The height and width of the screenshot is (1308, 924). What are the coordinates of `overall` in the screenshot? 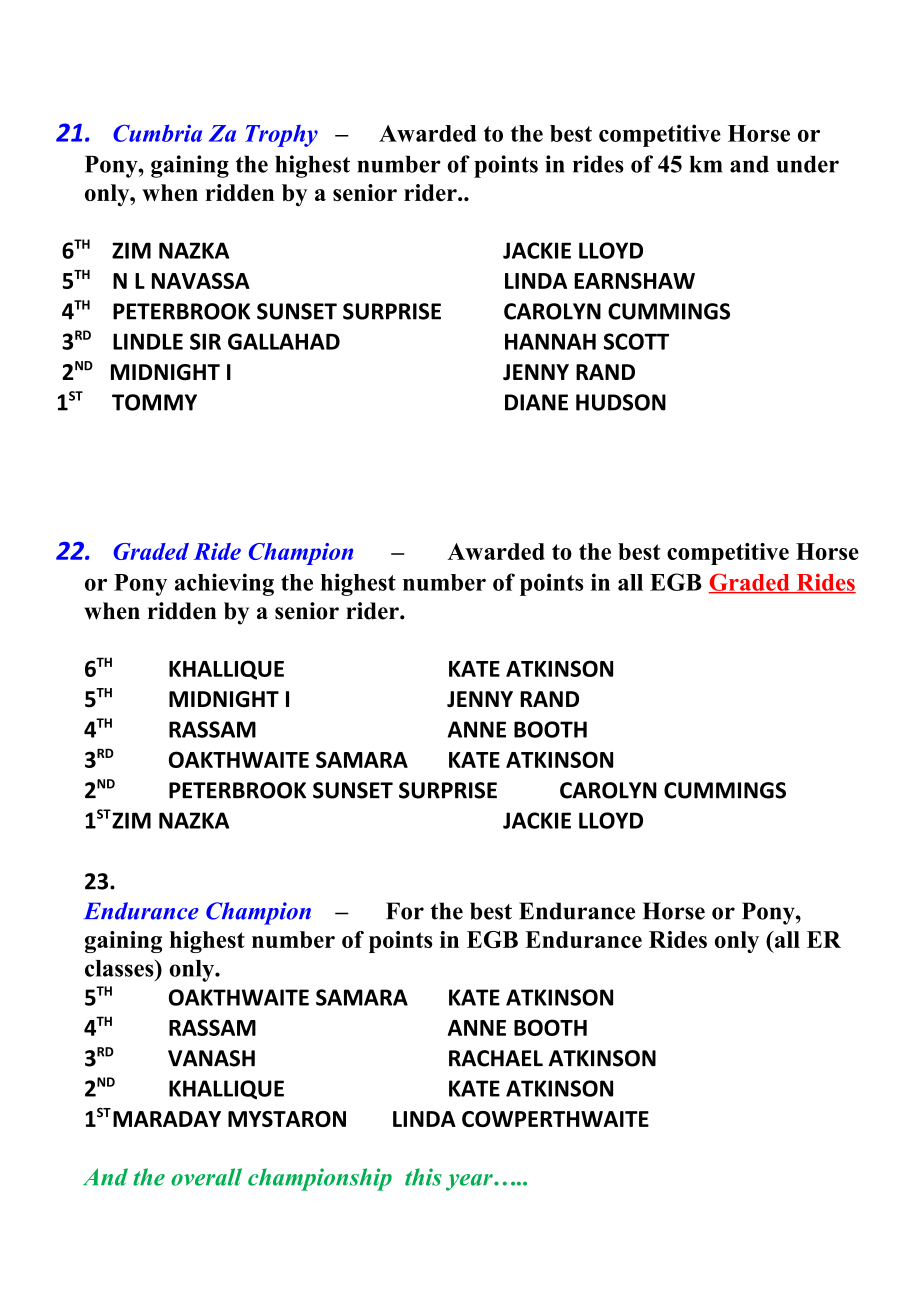 It's located at (206, 1177).
